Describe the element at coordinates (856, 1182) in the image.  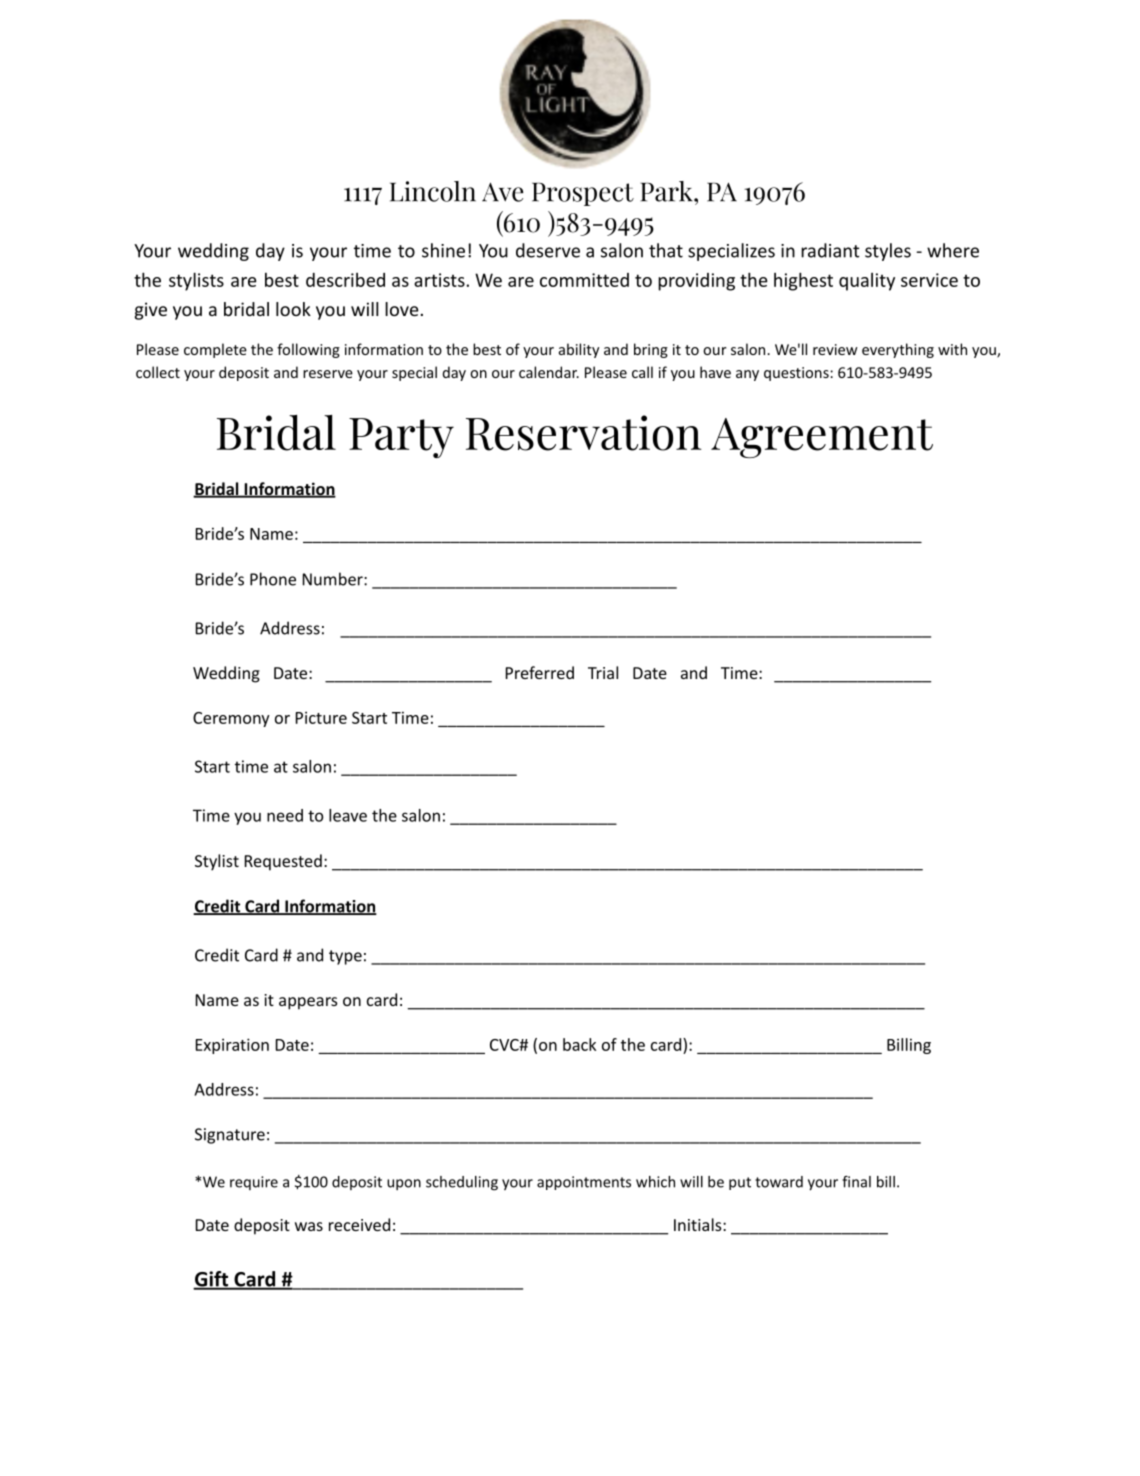
I see `final` at that location.
